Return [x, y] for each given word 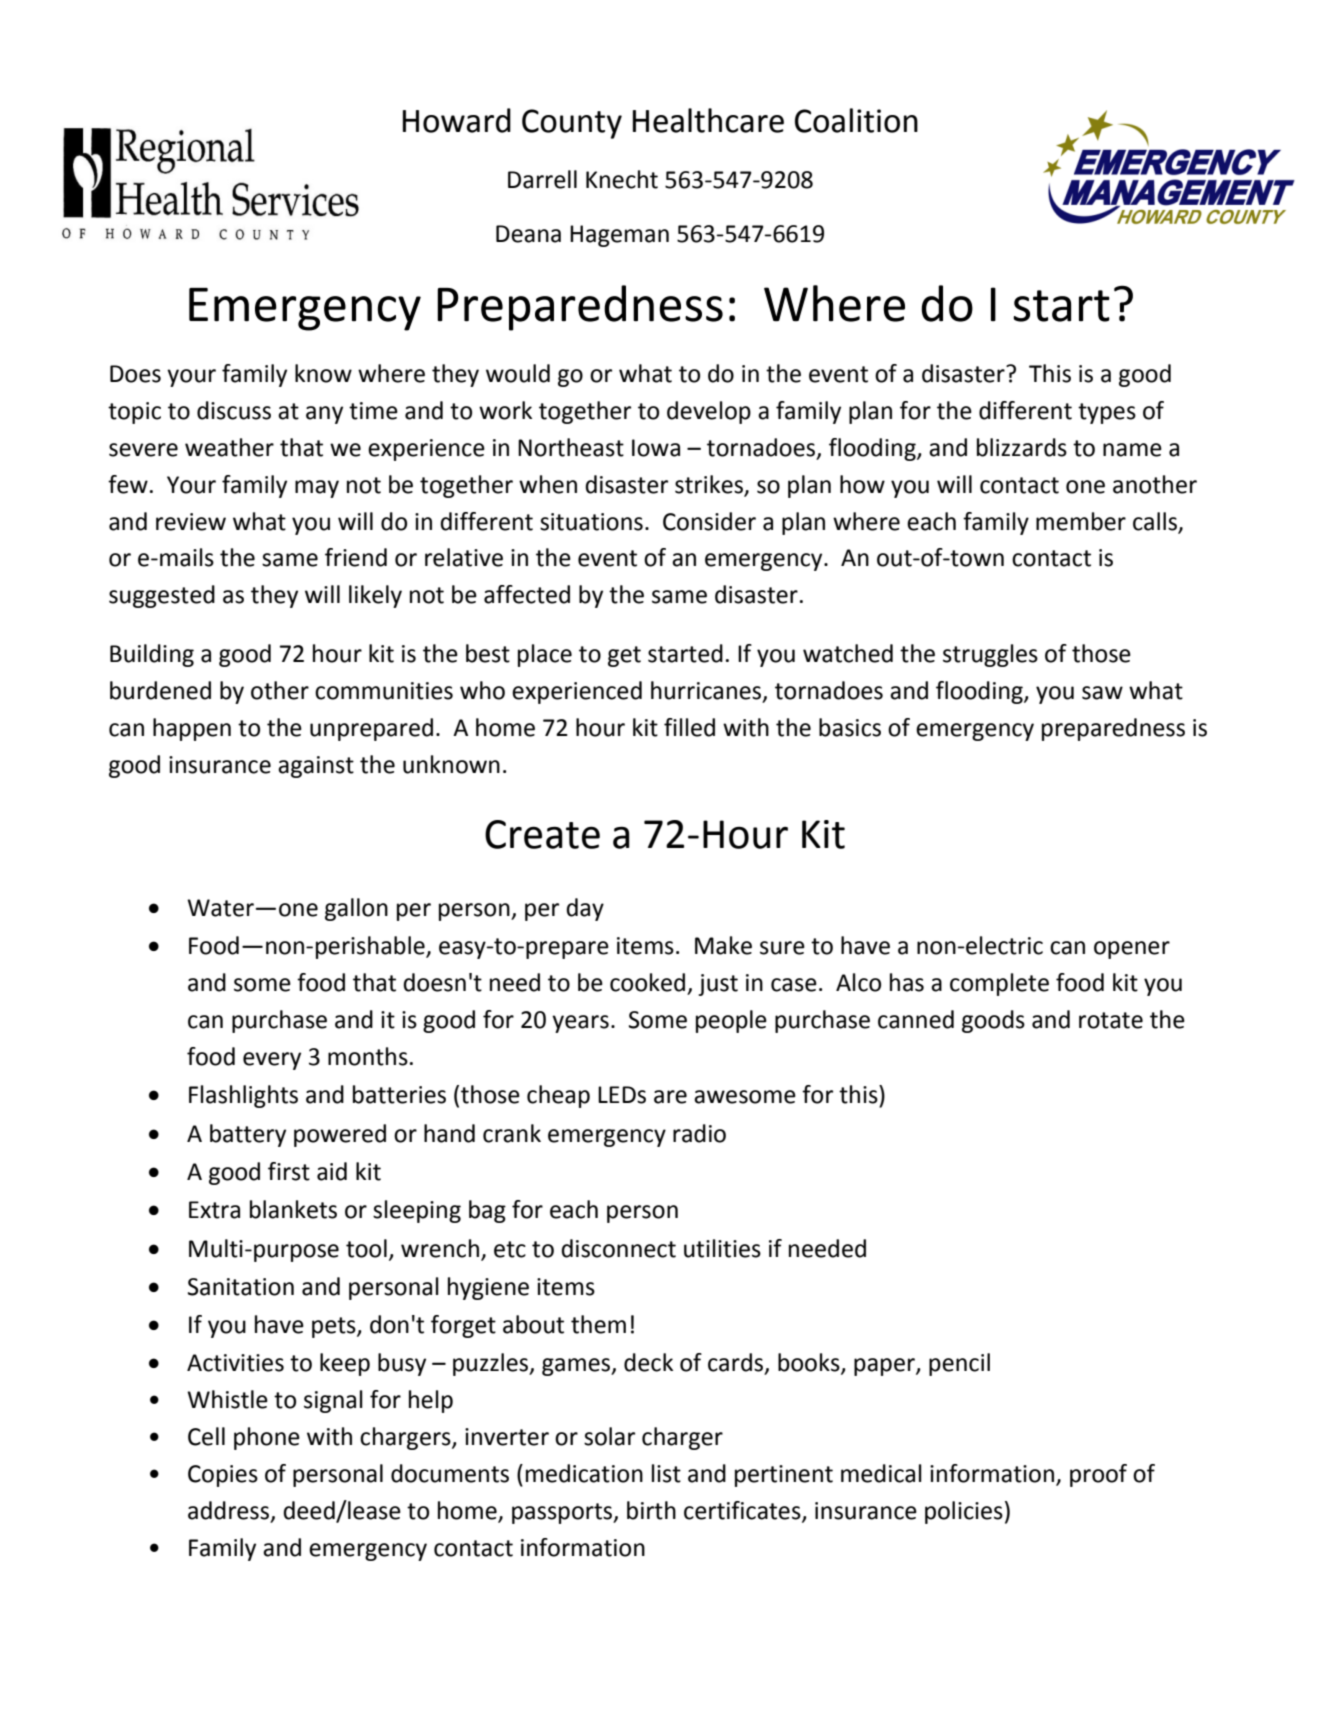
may [317, 489]
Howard [457, 120]
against [316, 767]
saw [1102, 693]
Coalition [856, 120]
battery [248, 1135]
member [1081, 521]
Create [542, 834]
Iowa [656, 448]
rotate [1111, 1020]
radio [699, 1133]
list [666, 1473]
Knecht [622, 179]
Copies [223, 1476]
